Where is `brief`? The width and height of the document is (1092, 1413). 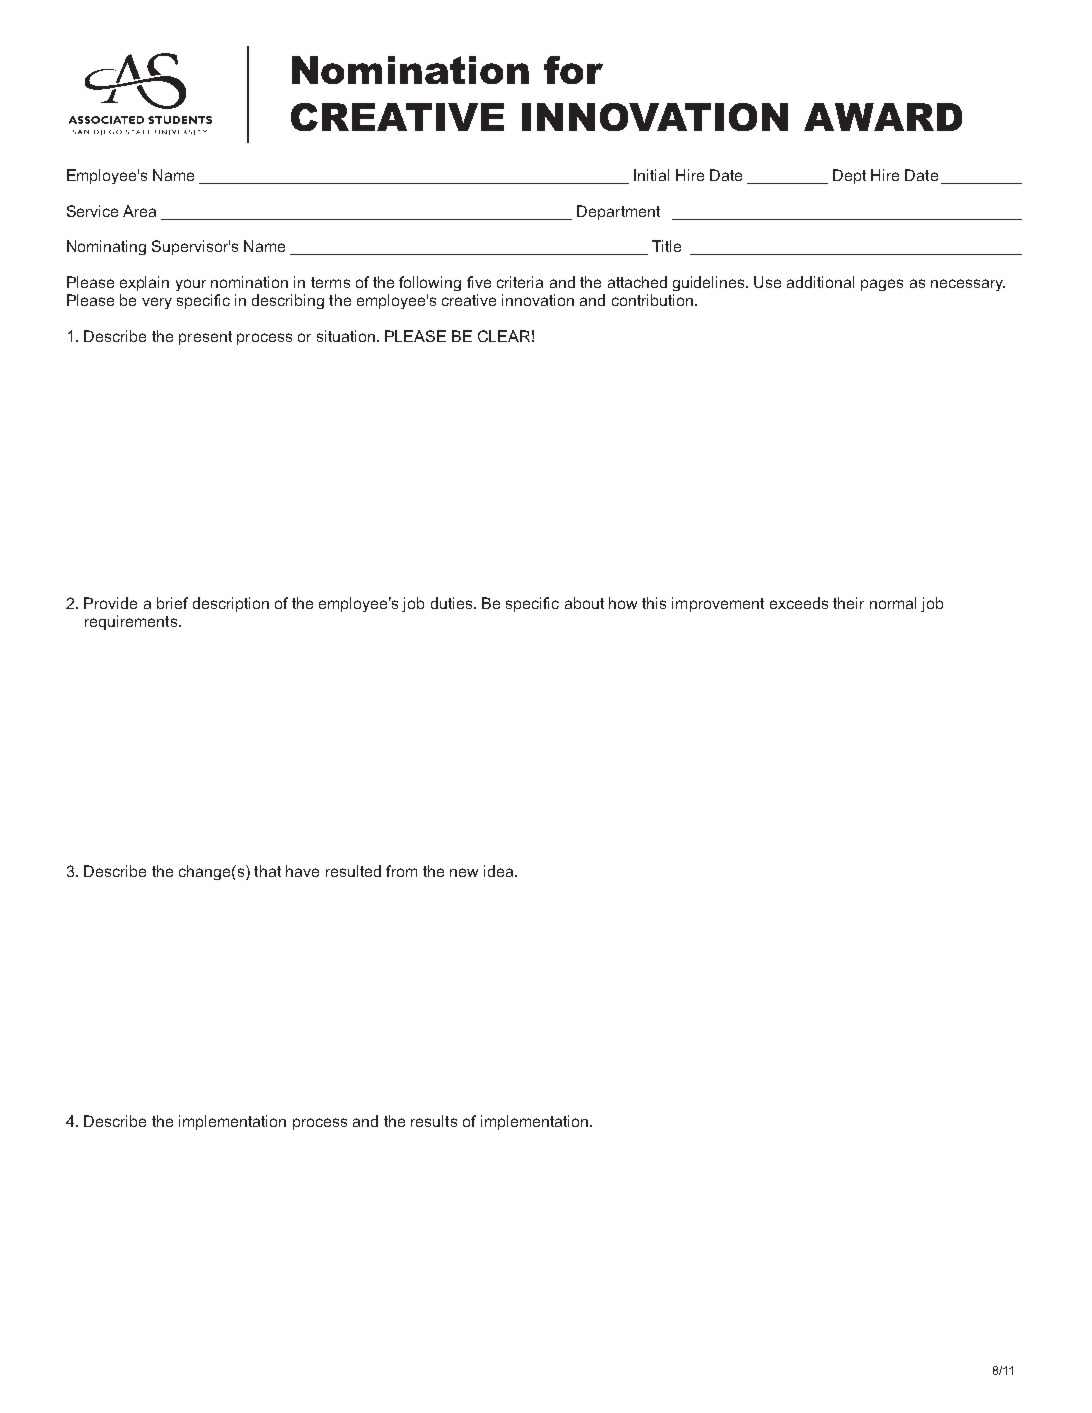 brief is located at coordinates (172, 603).
